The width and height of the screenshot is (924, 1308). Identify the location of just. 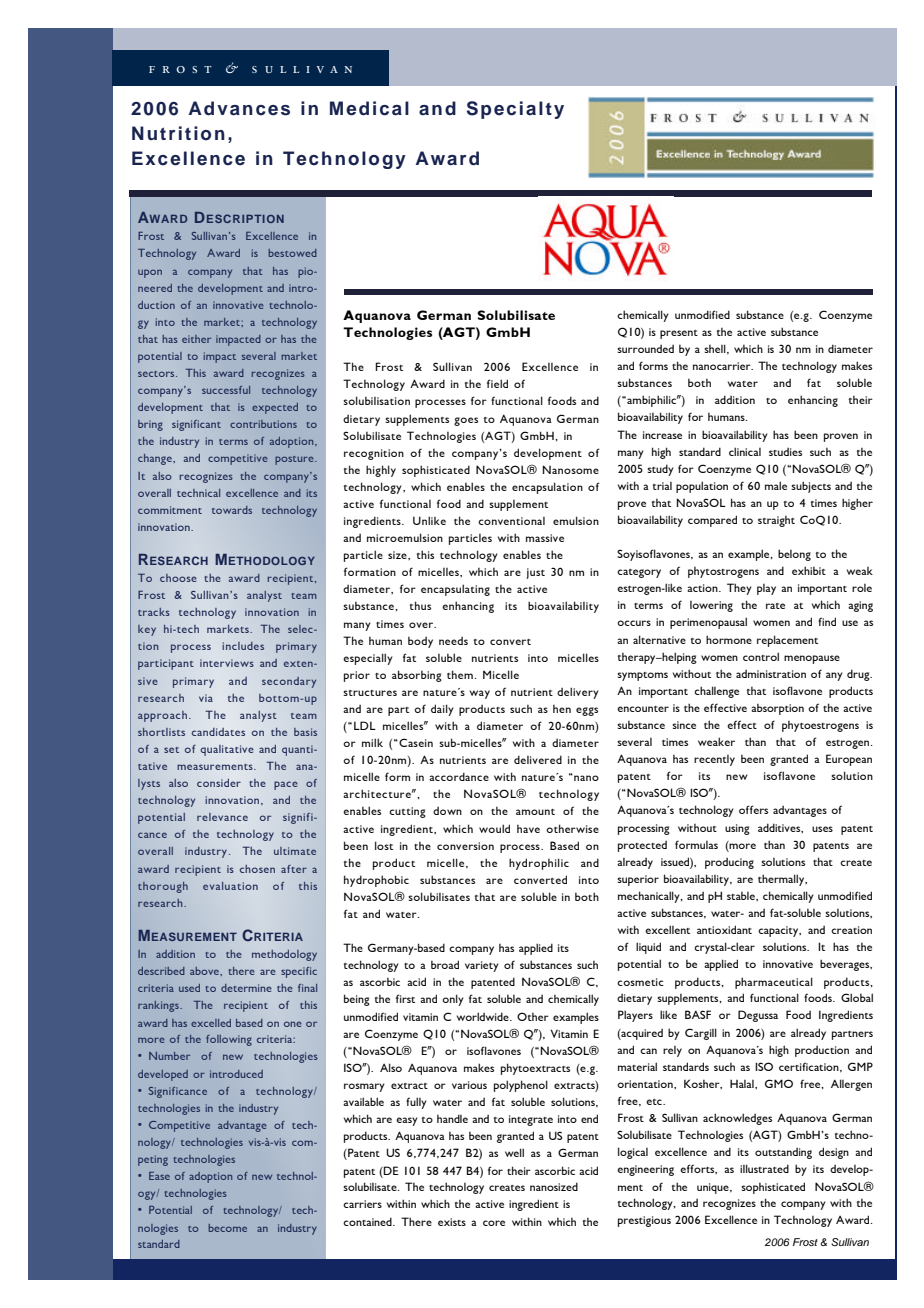
(535, 573).
